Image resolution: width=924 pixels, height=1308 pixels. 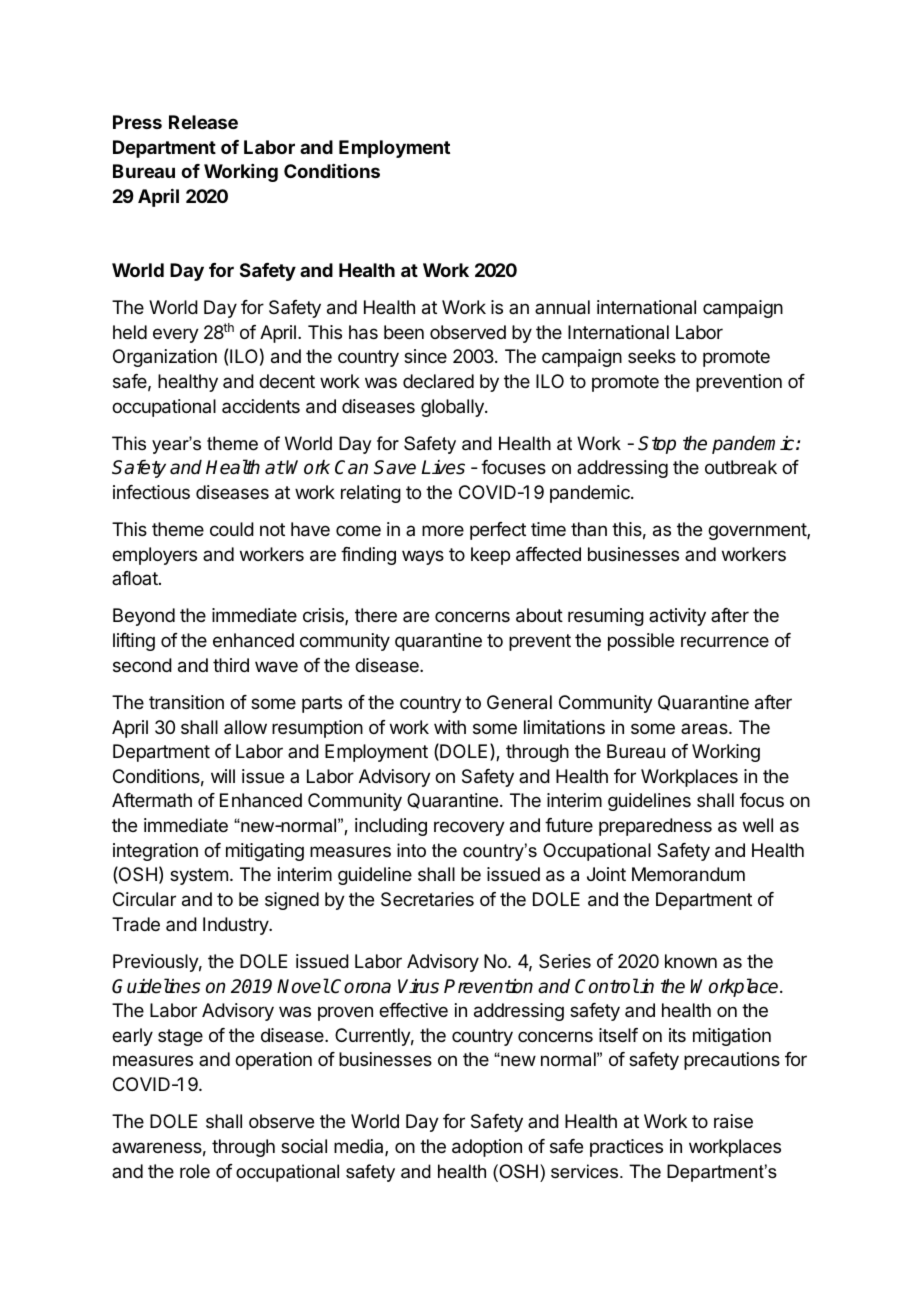 I want to click on annual, so click(x=562, y=307).
